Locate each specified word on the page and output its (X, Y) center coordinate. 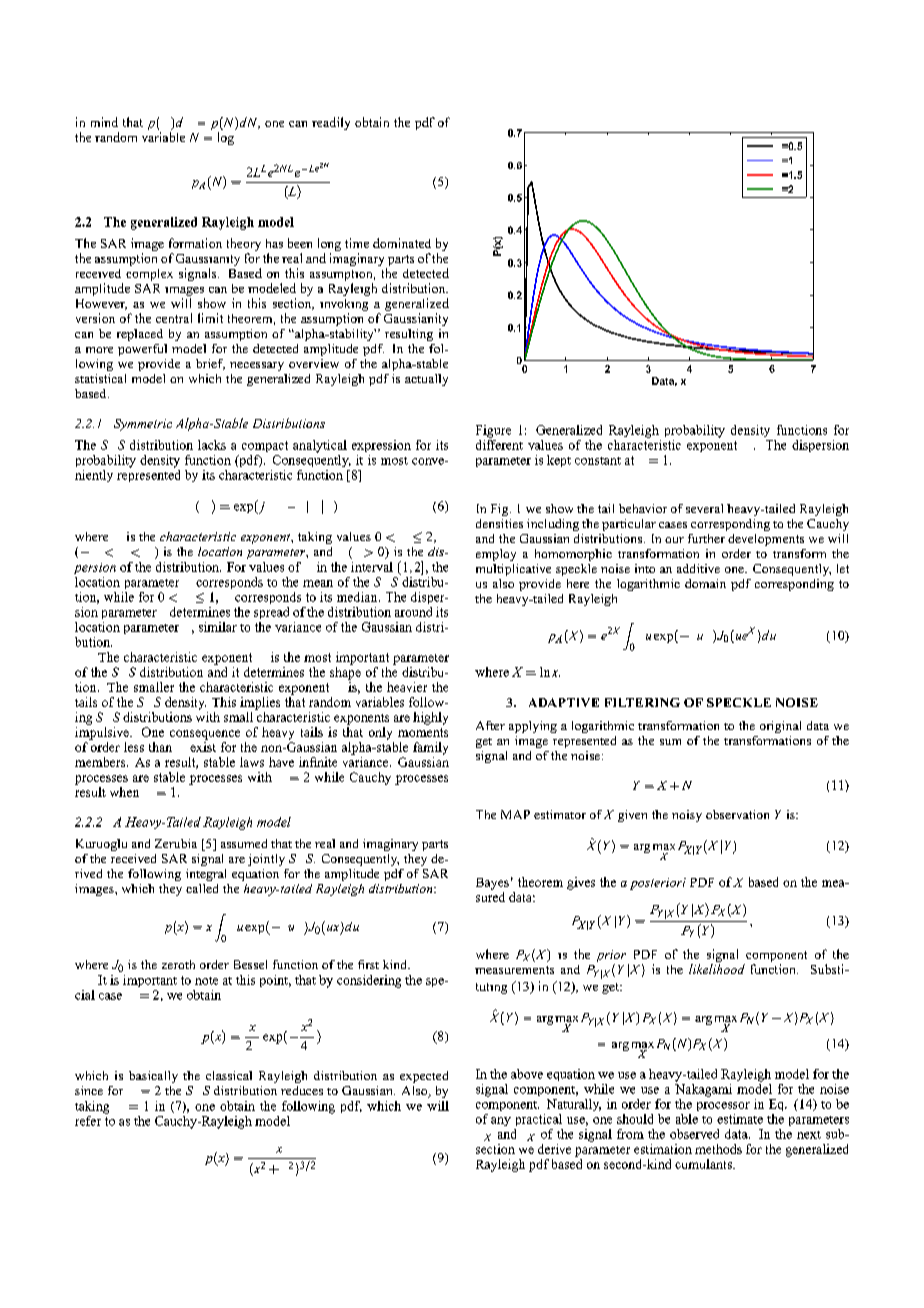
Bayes (492, 884)
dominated (402, 243)
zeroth (178, 964)
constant (598, 461)
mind (104, 122)
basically (153, 1077)
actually (426, 380)
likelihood (717, 969)
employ (496, 555)
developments (766, 540)
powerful (142, 350)
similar (218, 627)
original (780, 727)
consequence (205, 735)
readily (331, 123)
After (490, 725)
